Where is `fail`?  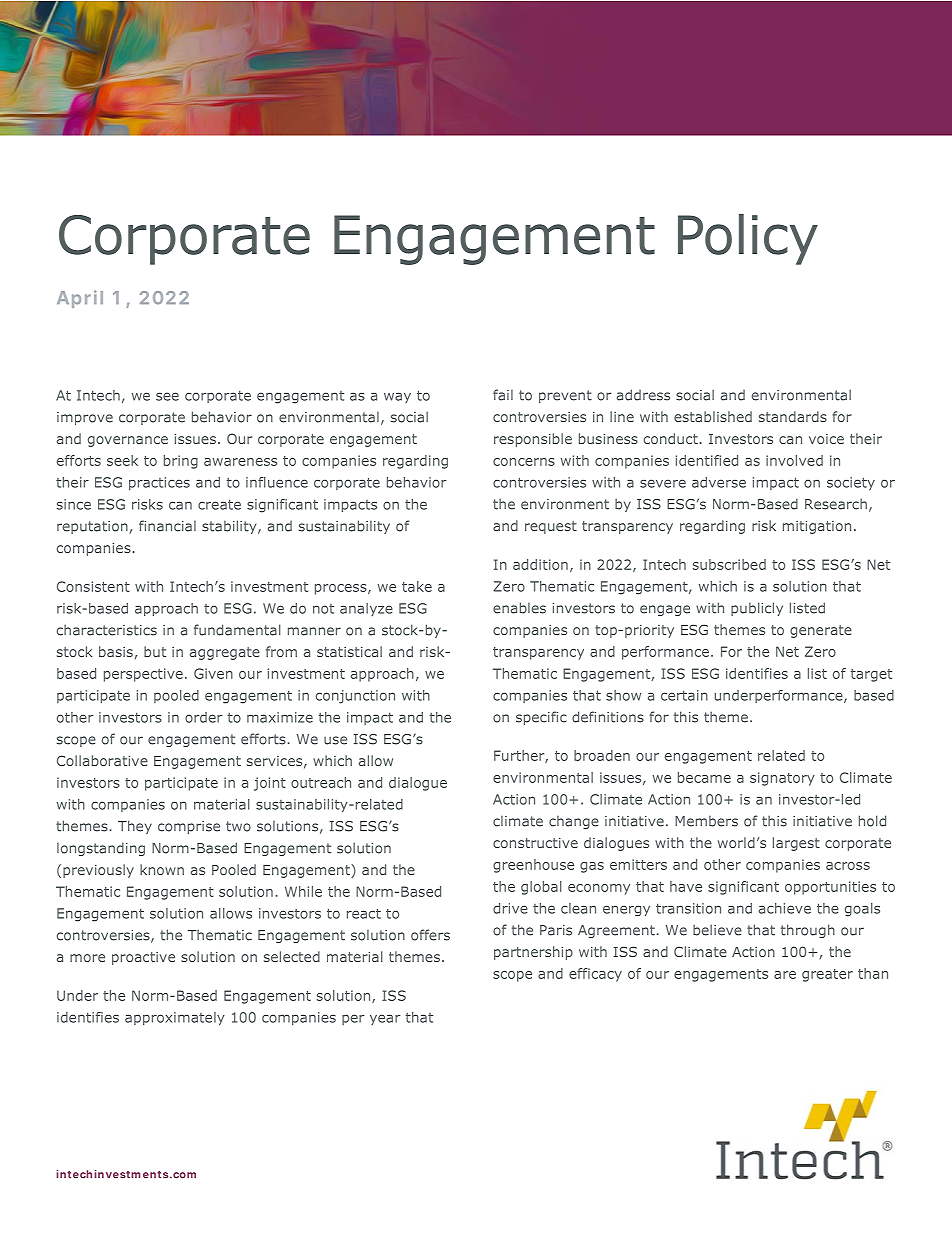 fail is located at coordinates (503, 395).
